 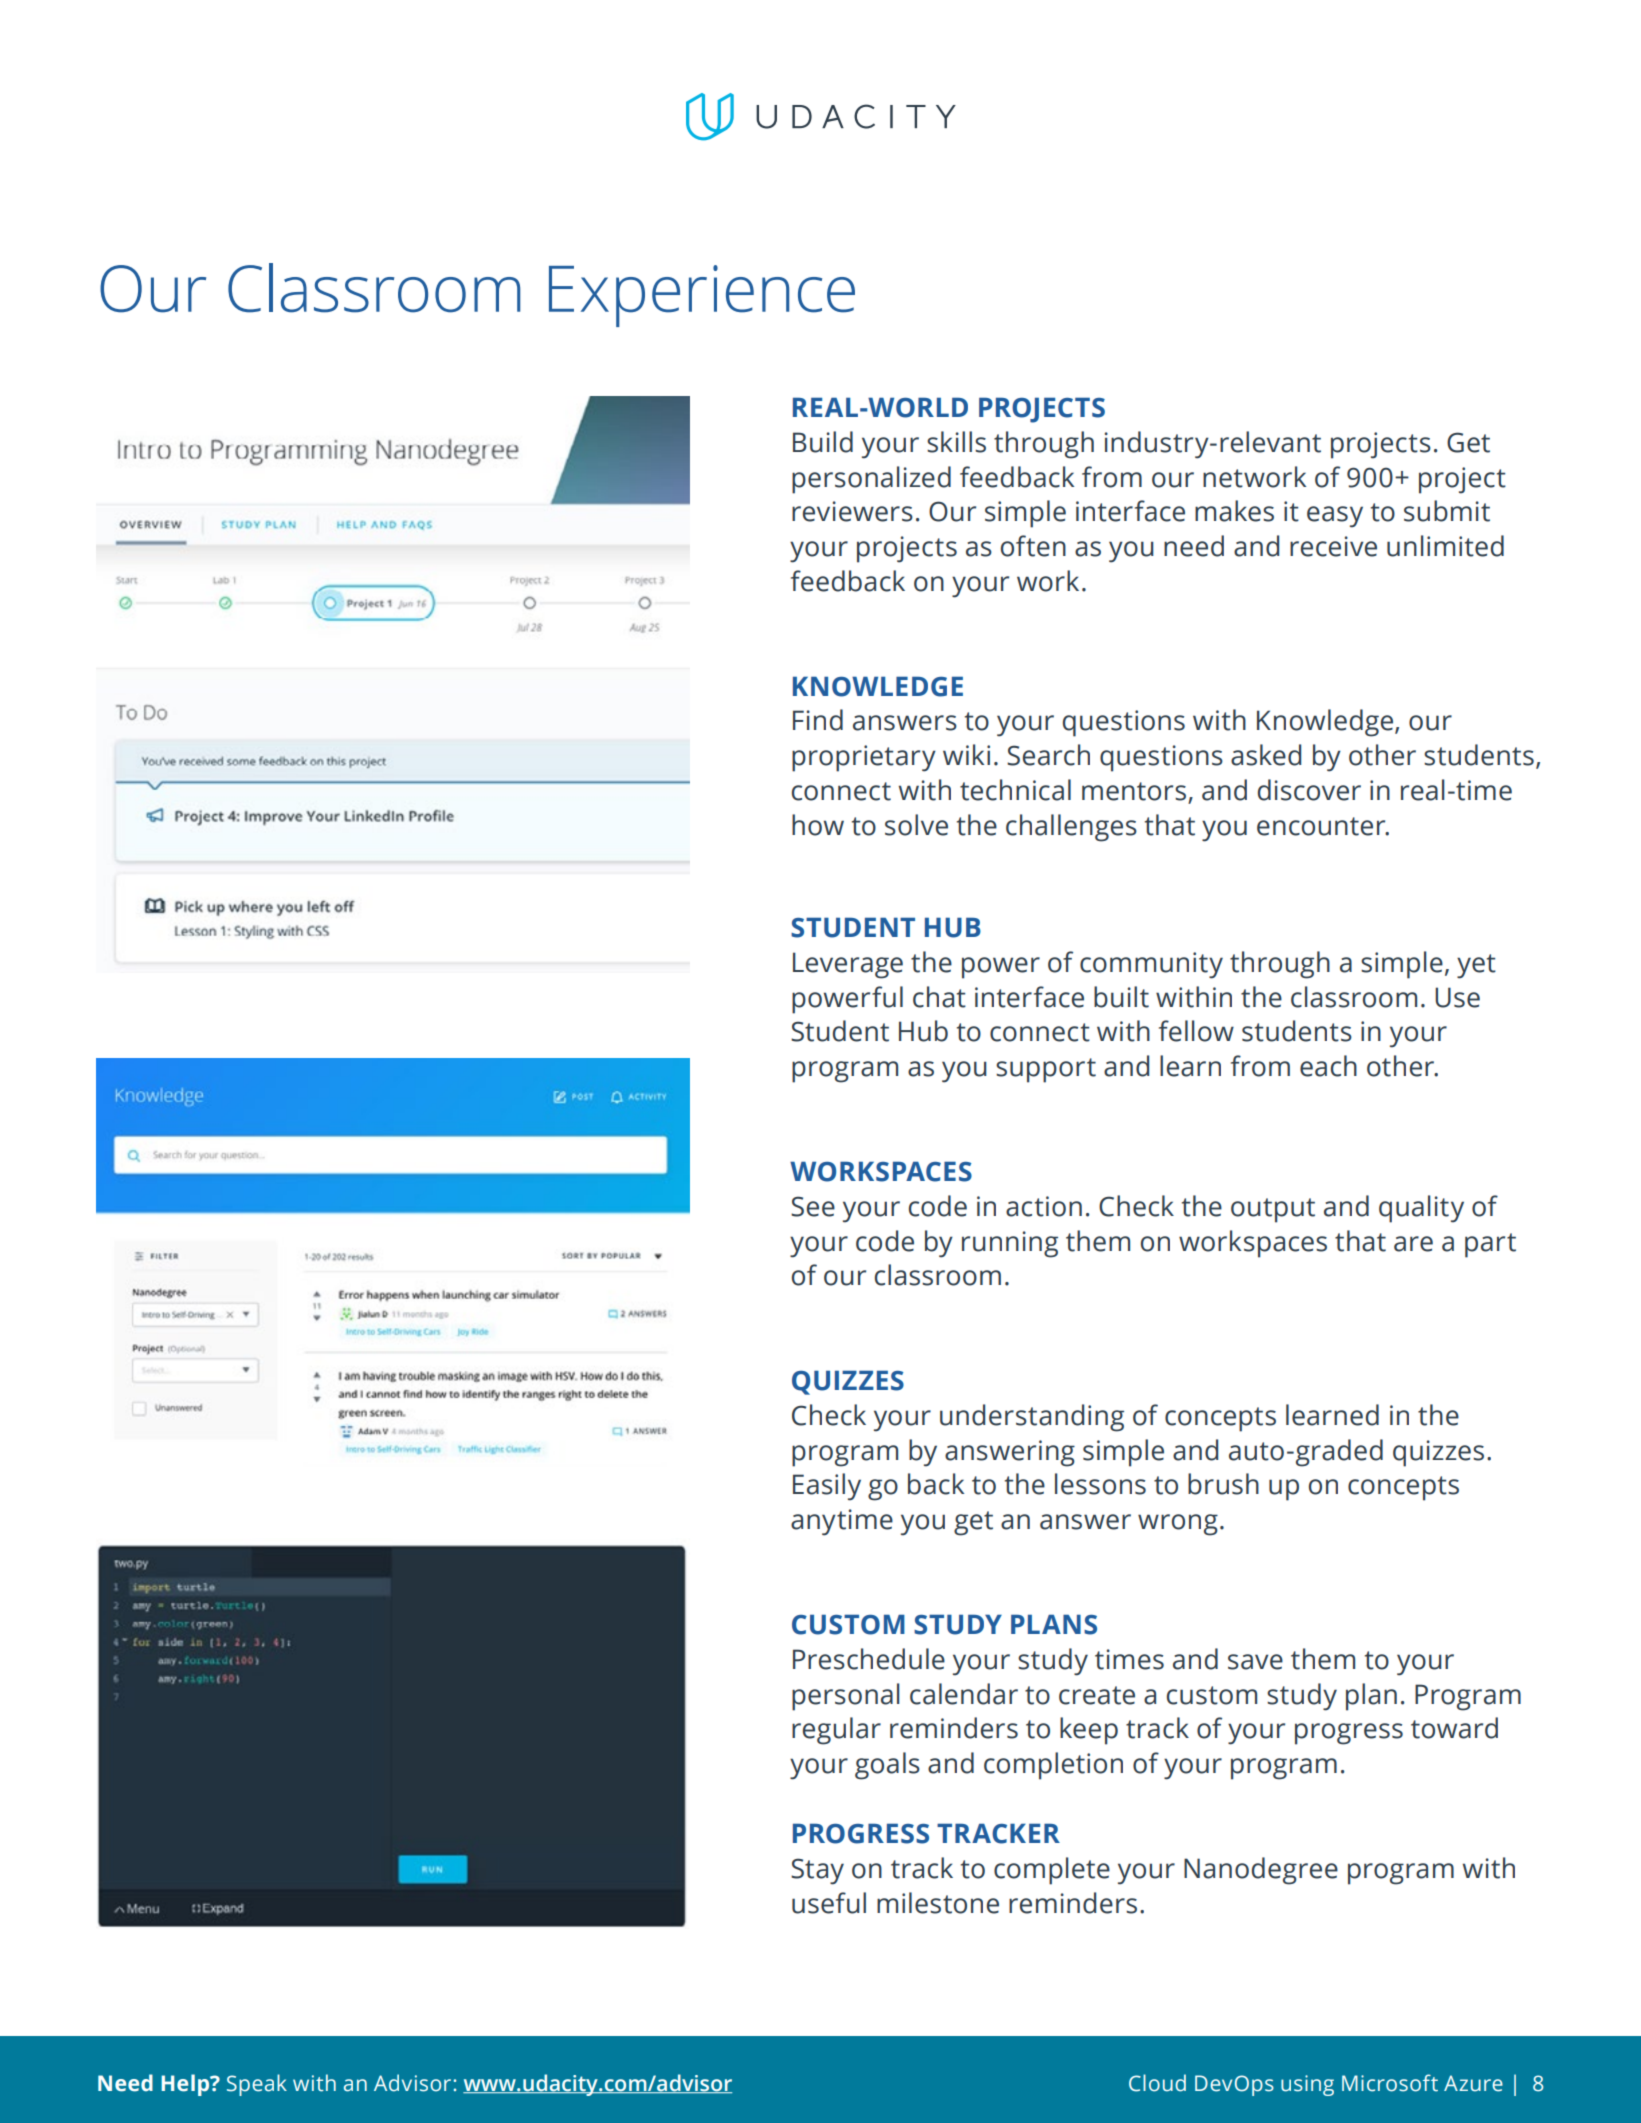 I want to click on easy, so click(x=1335, y=517).
